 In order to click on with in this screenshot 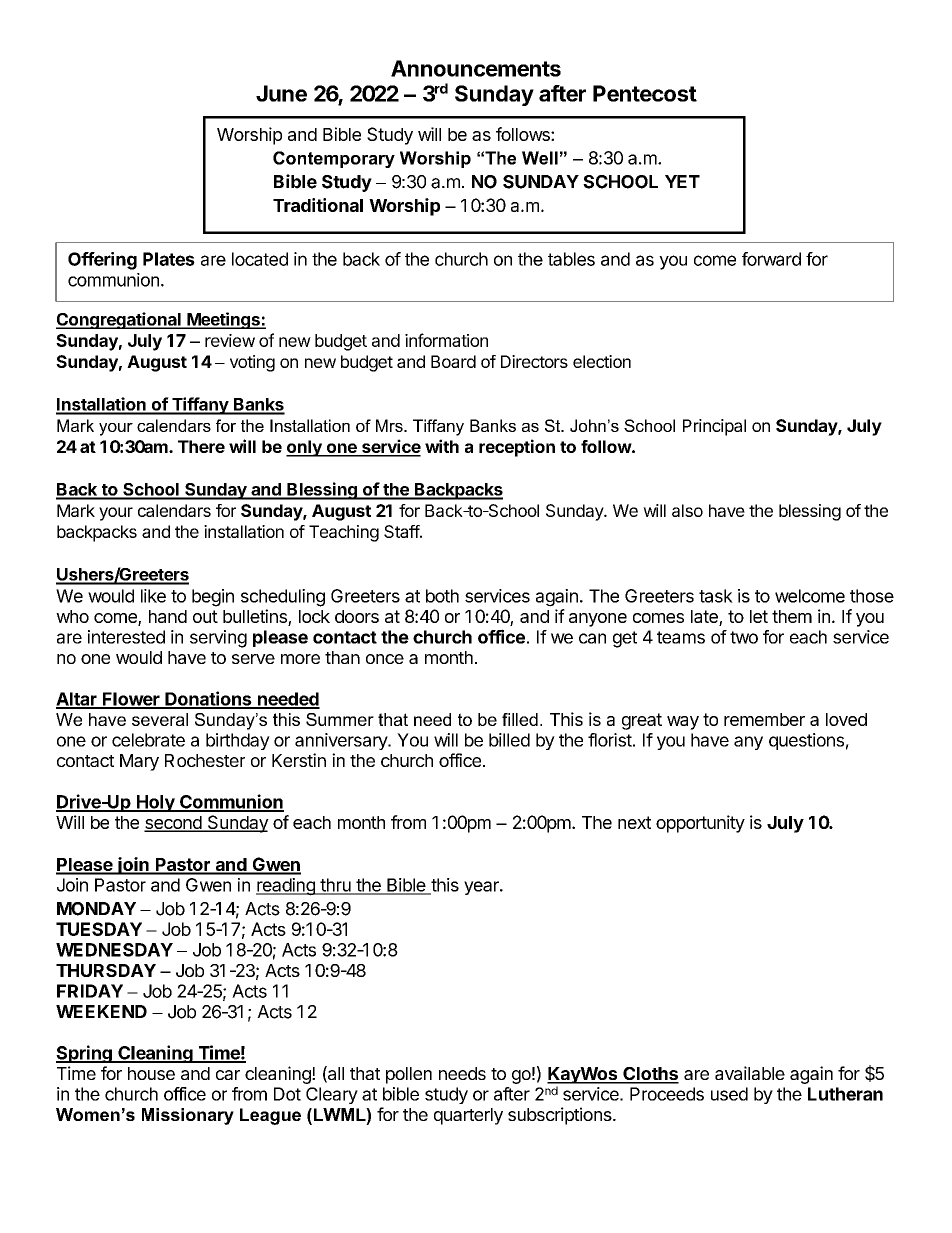, I will do `click(442, 446)`.
